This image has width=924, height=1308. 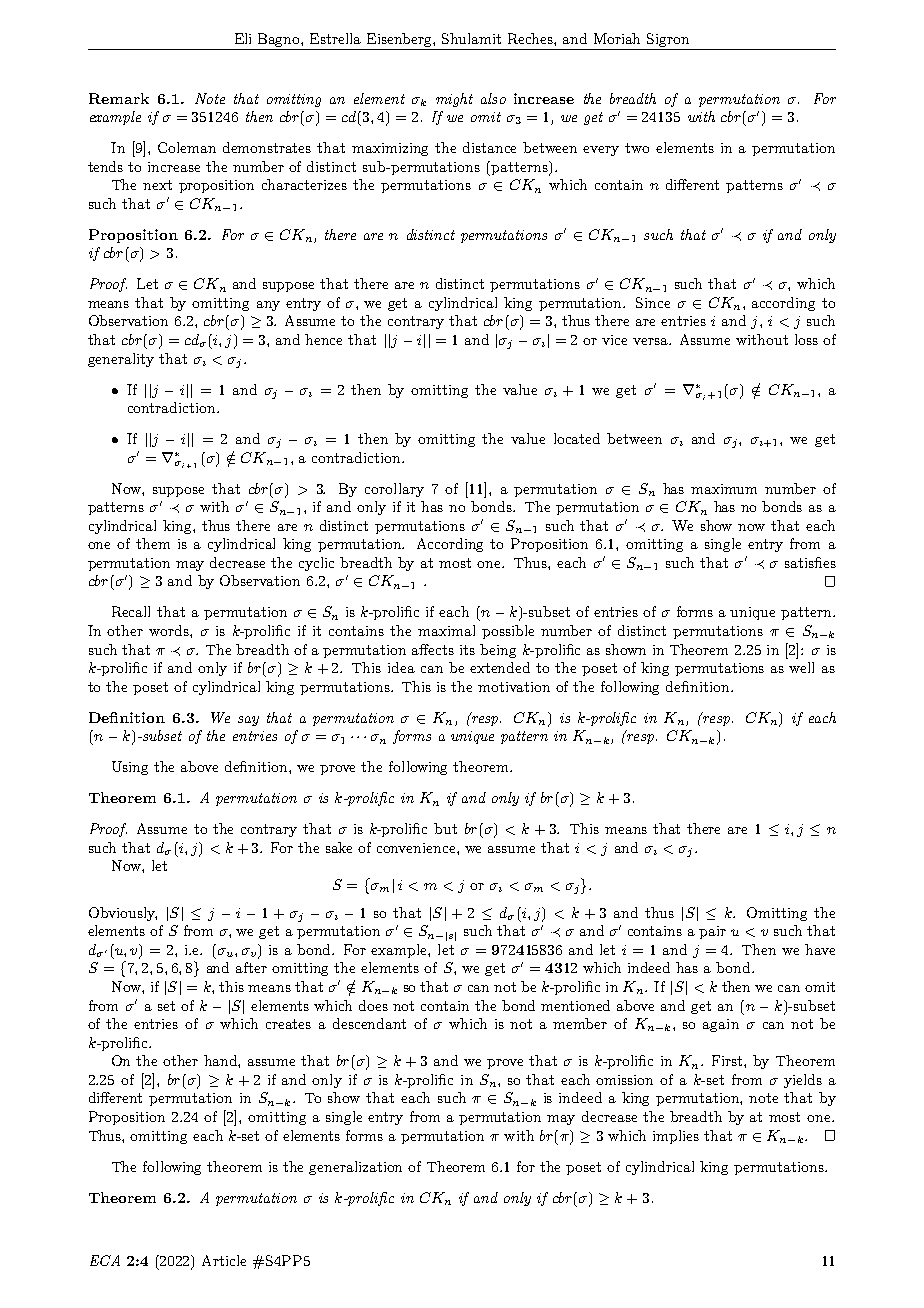 I want to click on might, so click(x=454, y=100).
